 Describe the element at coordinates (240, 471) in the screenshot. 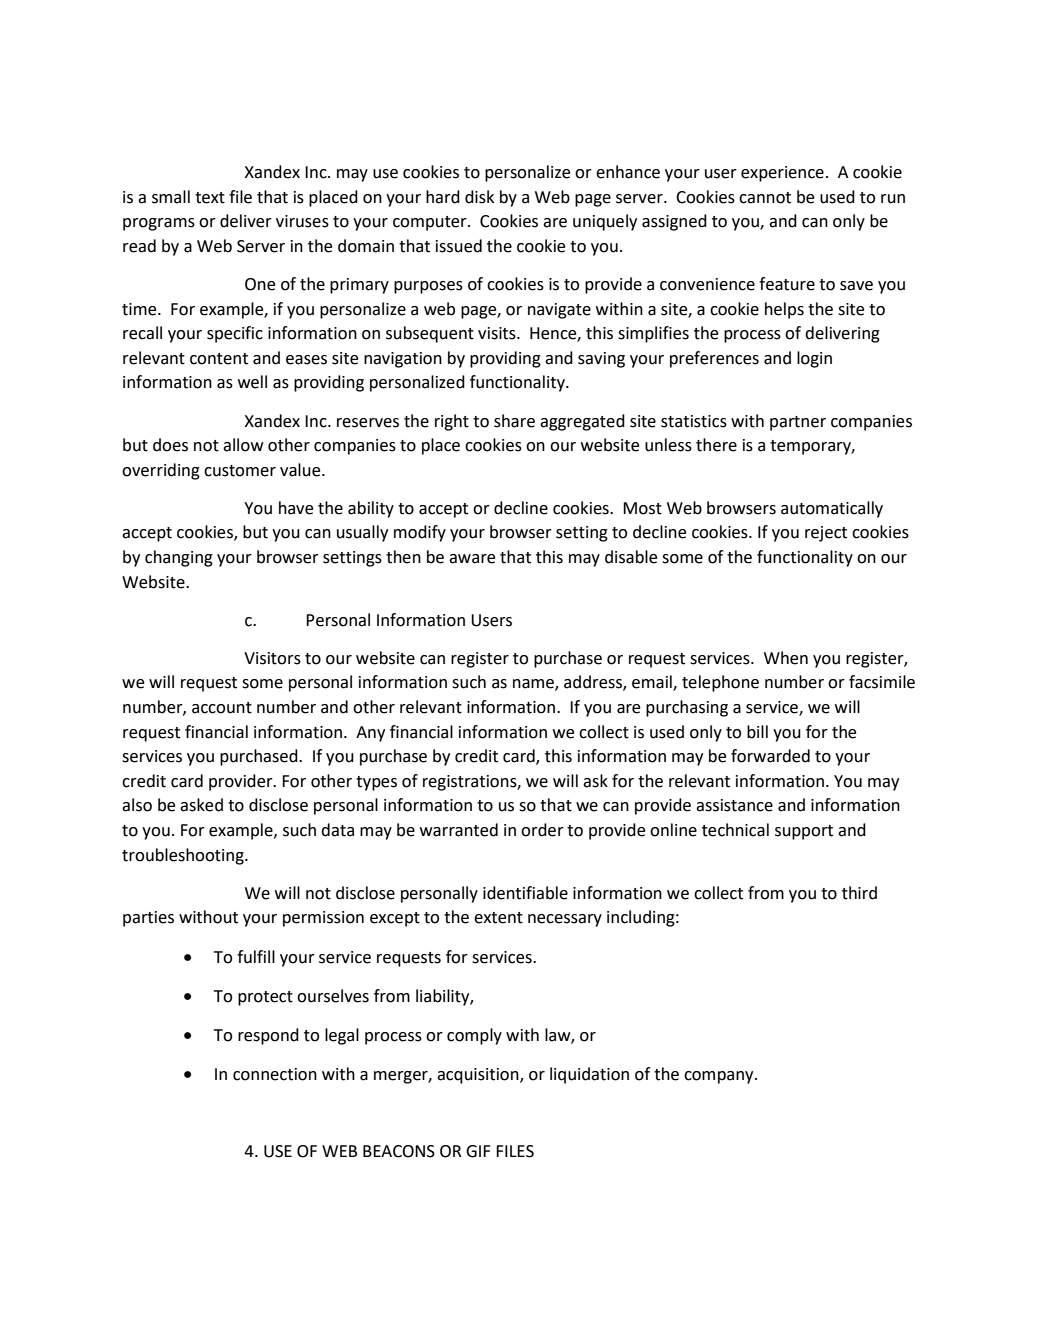

I see `customer` at that location.
